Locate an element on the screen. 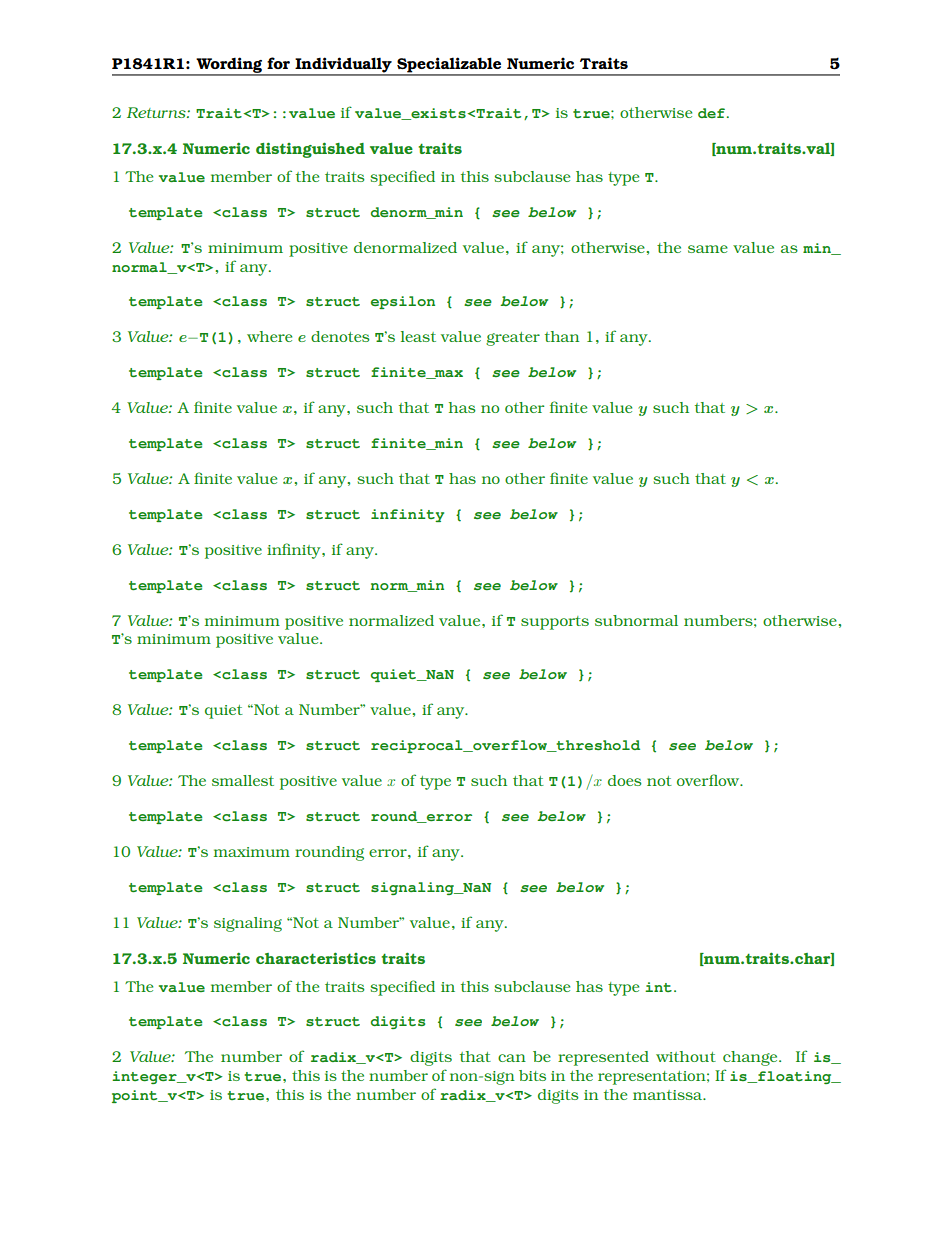 The image size is (952, 1233). supports is located at coordinates (555, 623).
